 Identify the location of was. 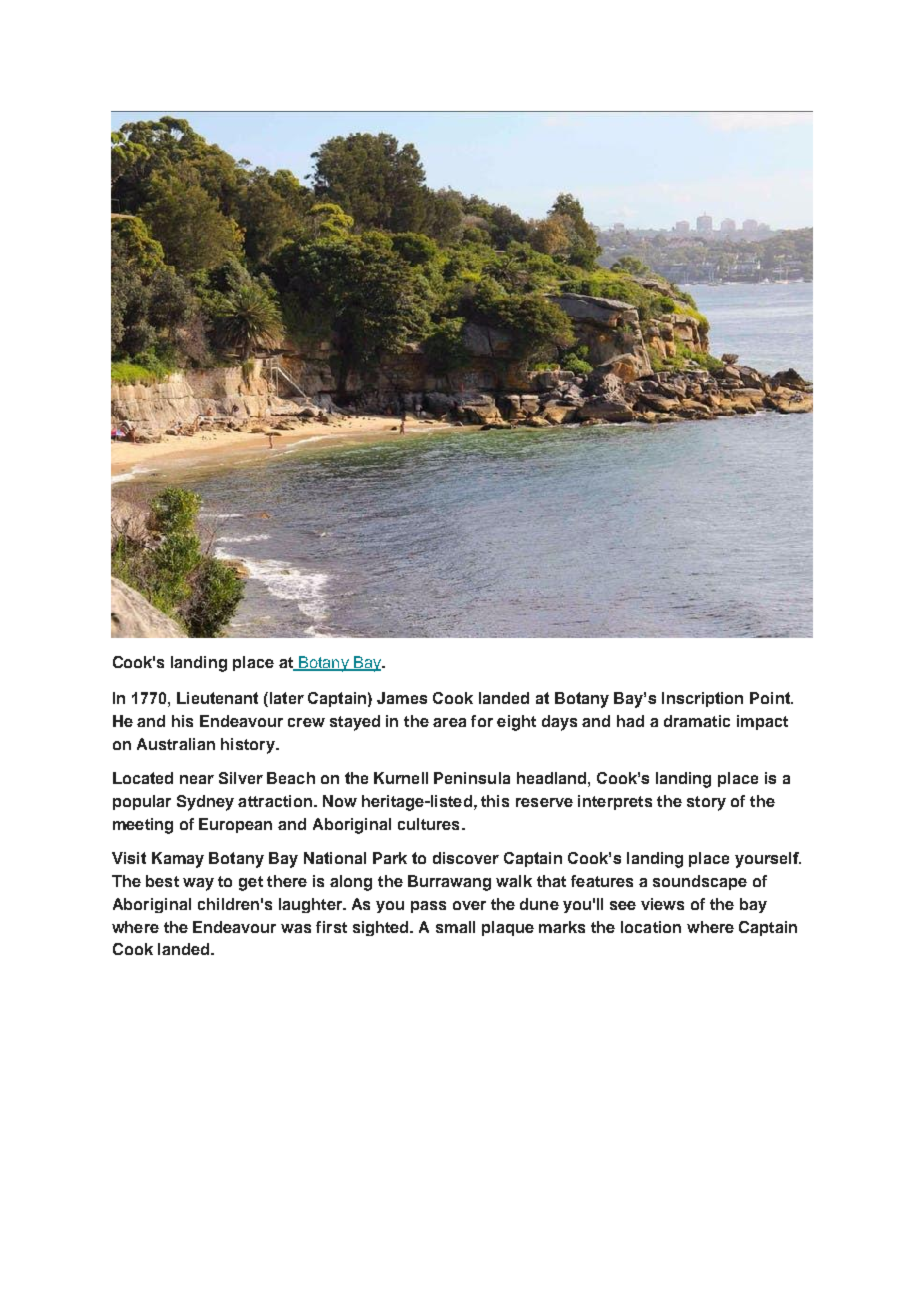
(296, 928).
